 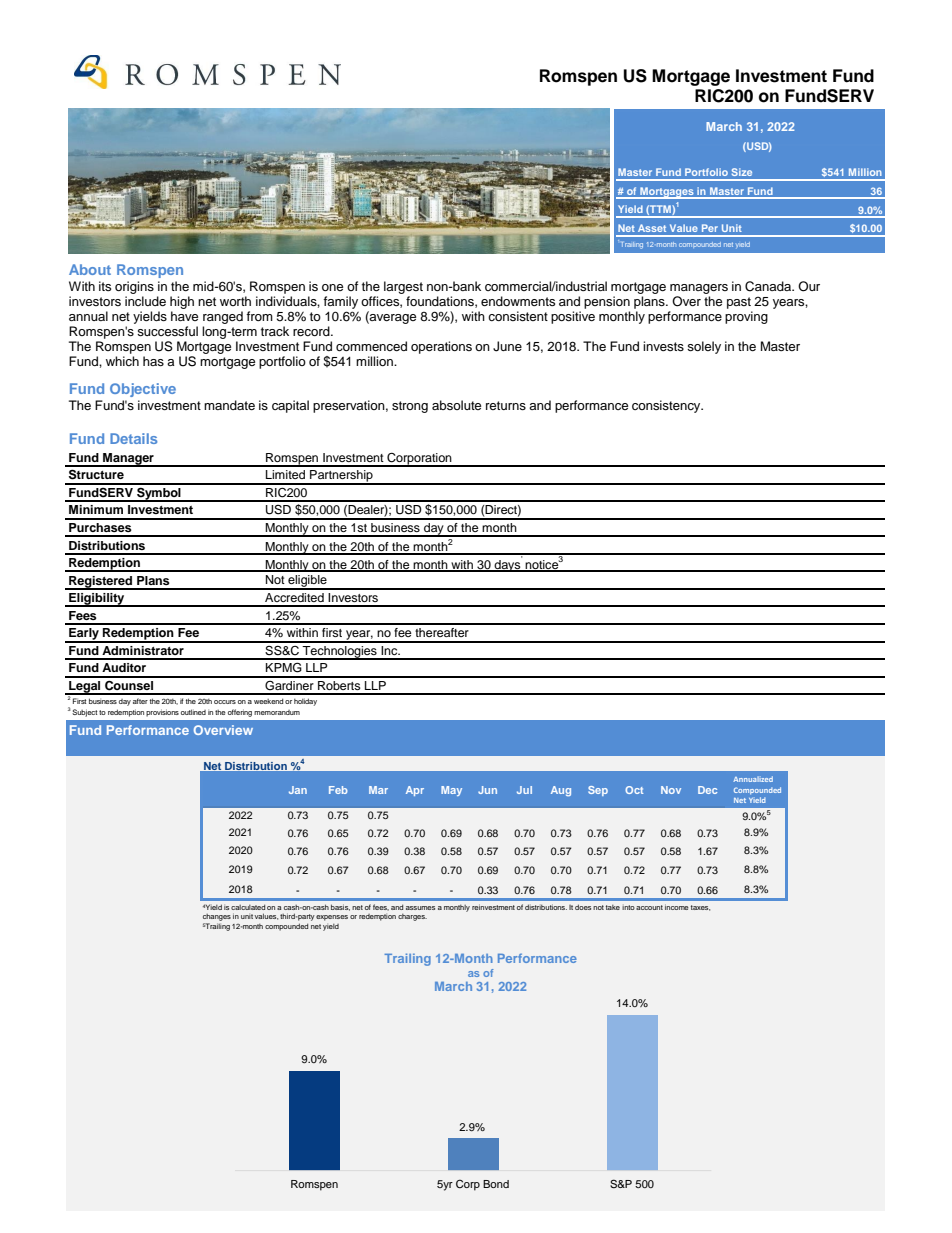 What do you see at coordinates (451, 791) in the screenshot?
I see `May` at bounding box center [451, 791].
